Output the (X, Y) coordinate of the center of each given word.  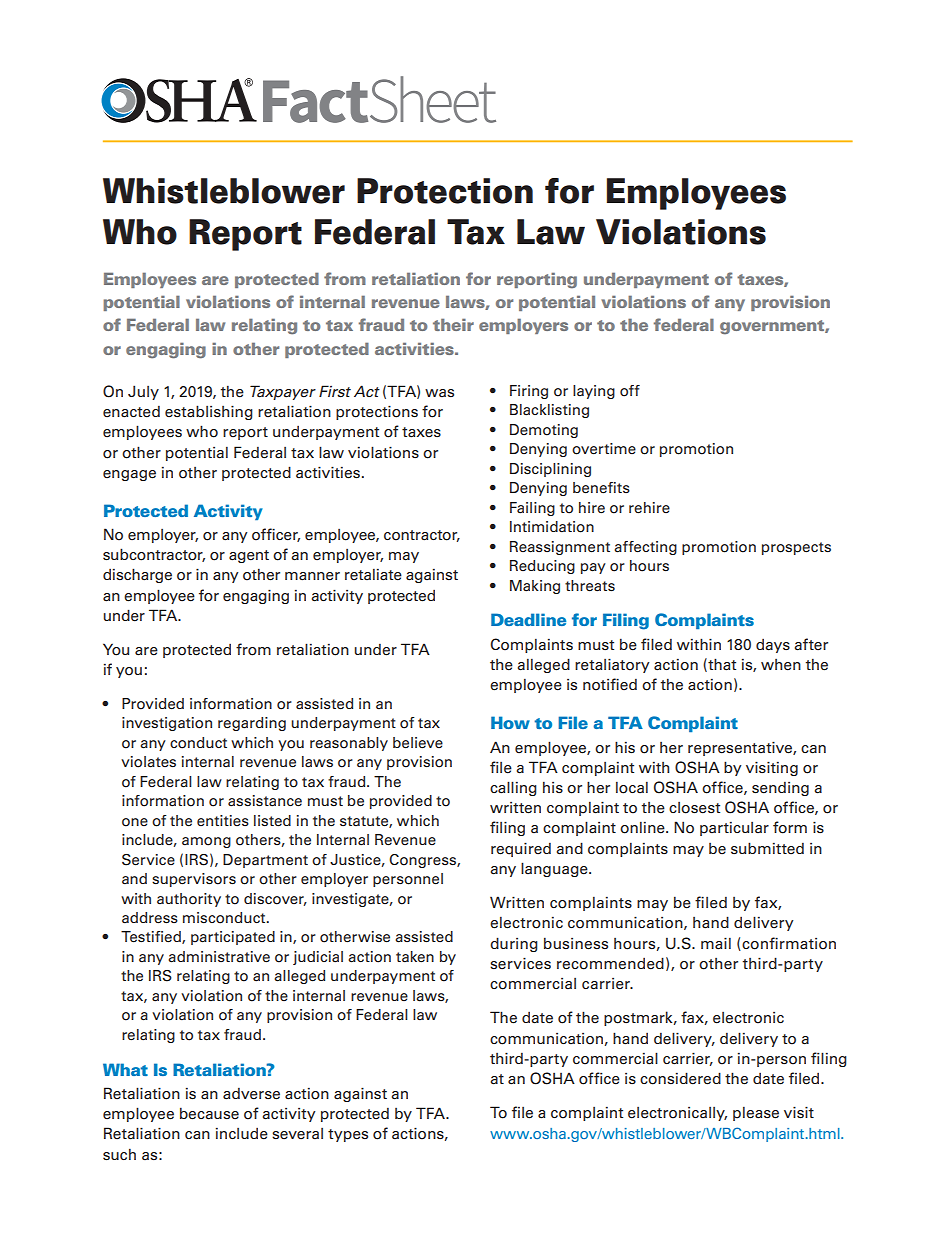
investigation (167, 724)
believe (418, 743)
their (453, 324)
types (348, 1135)
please (756, 1114)
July (143, 392)
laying (594, 392)
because (209, 1113)
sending (780, 789)
